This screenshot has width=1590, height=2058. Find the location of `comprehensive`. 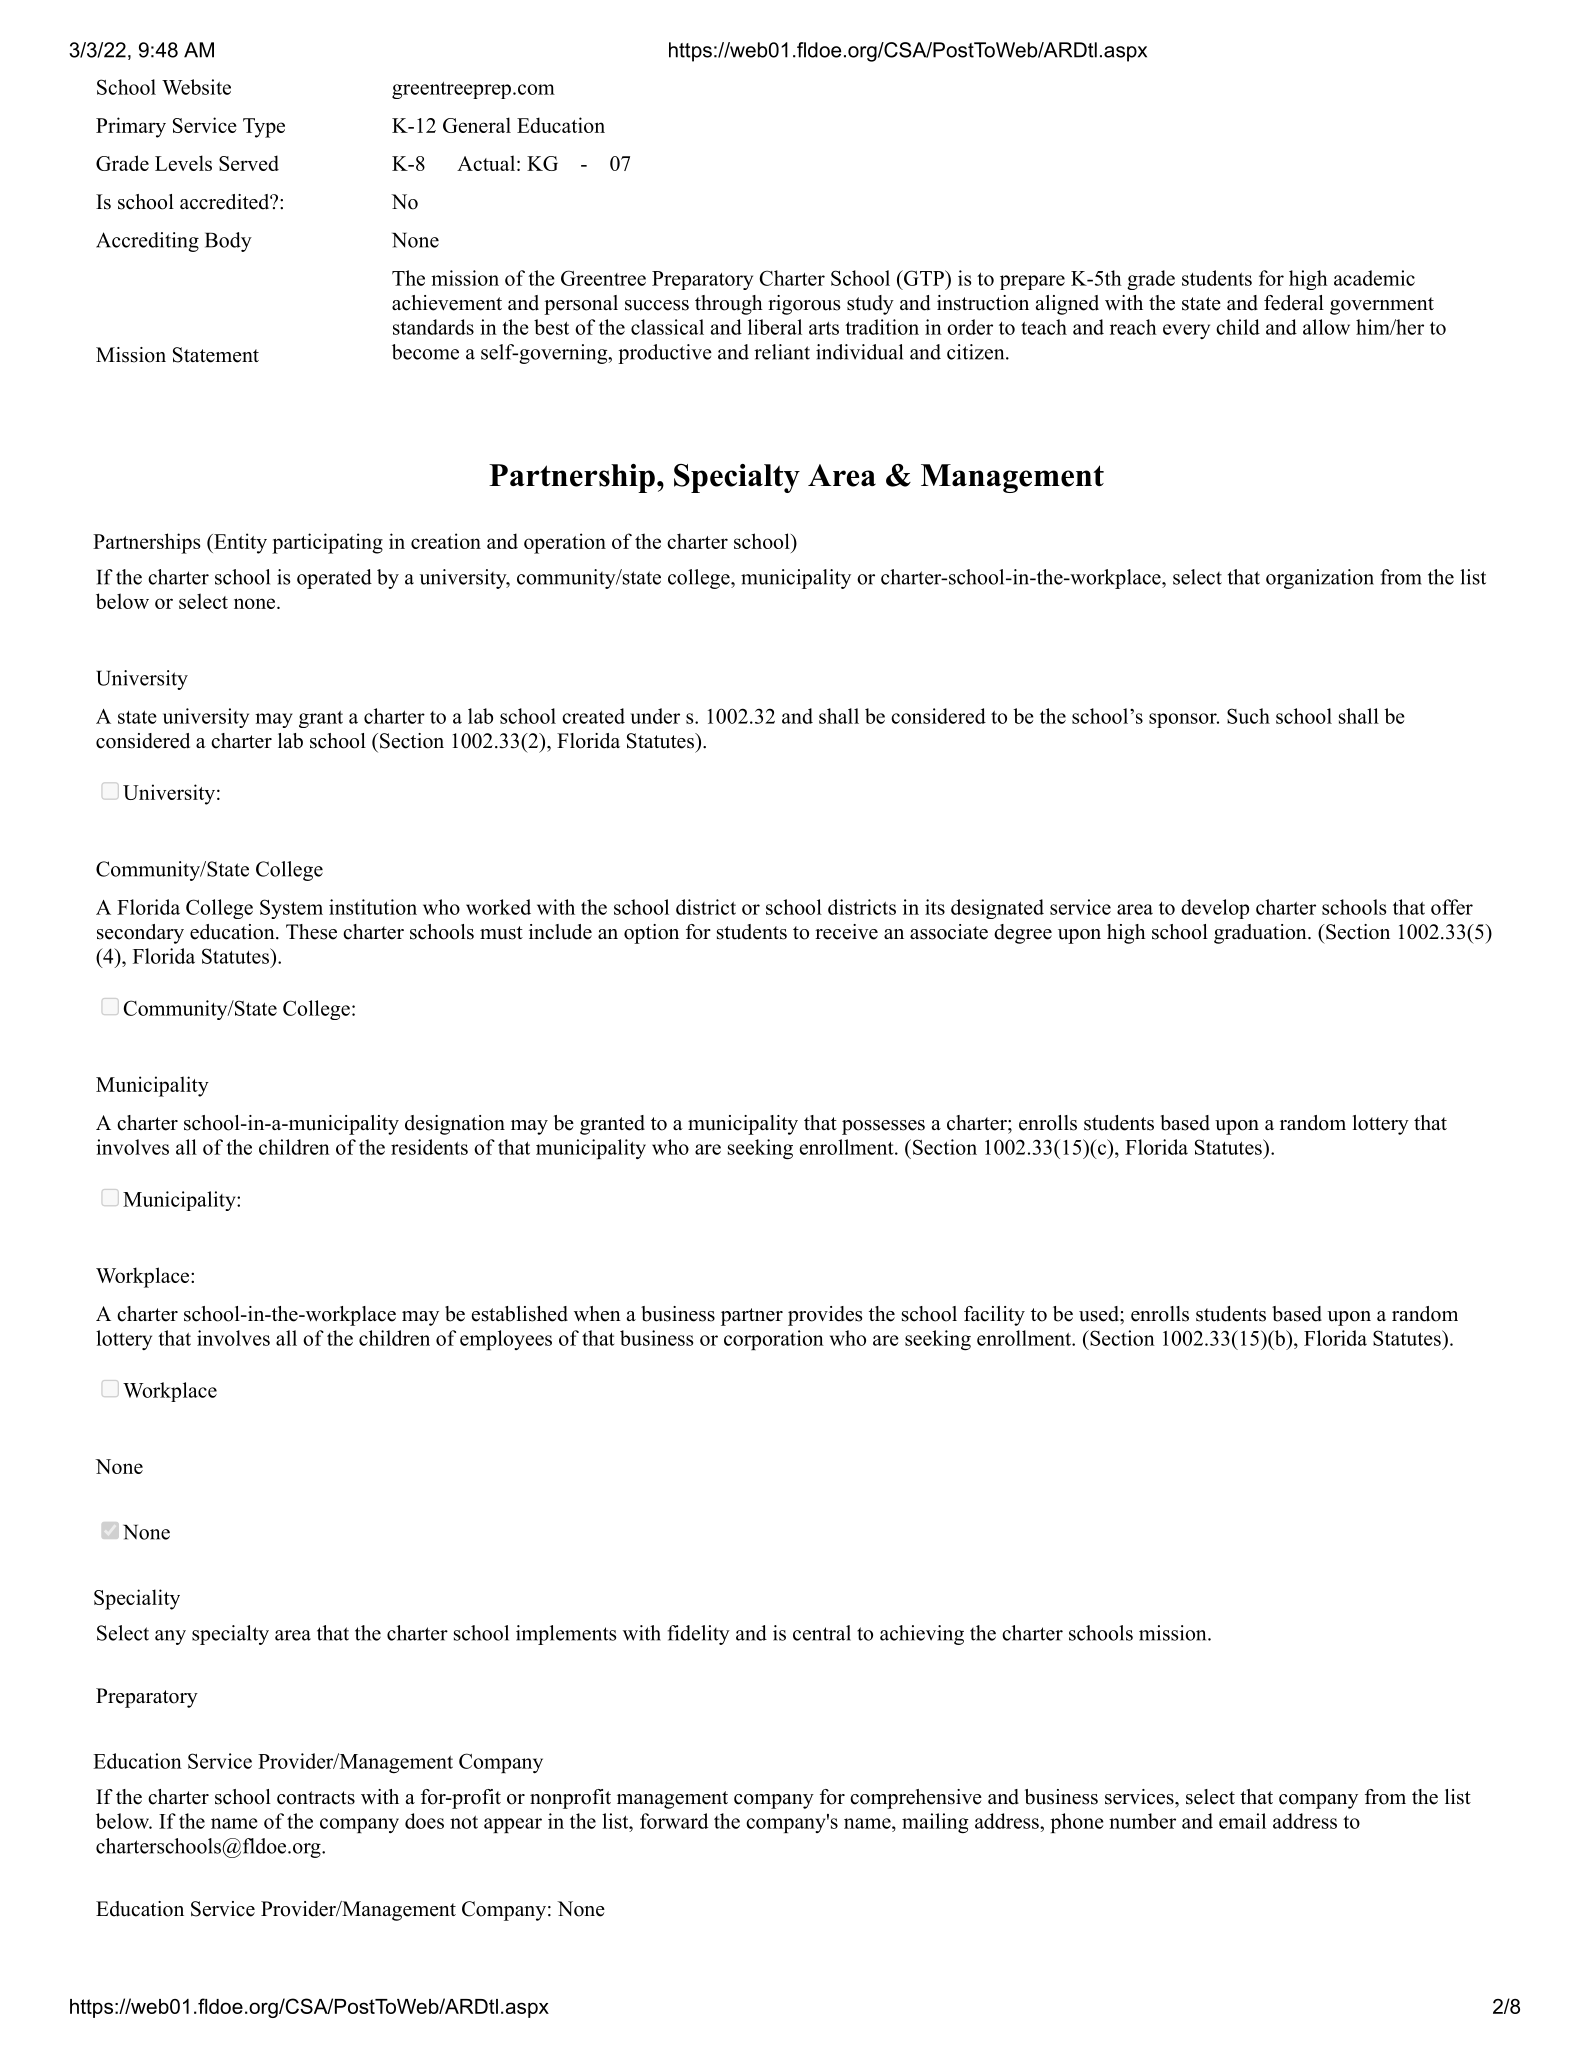

comprehensive is located at coordinates (916, 1799).
